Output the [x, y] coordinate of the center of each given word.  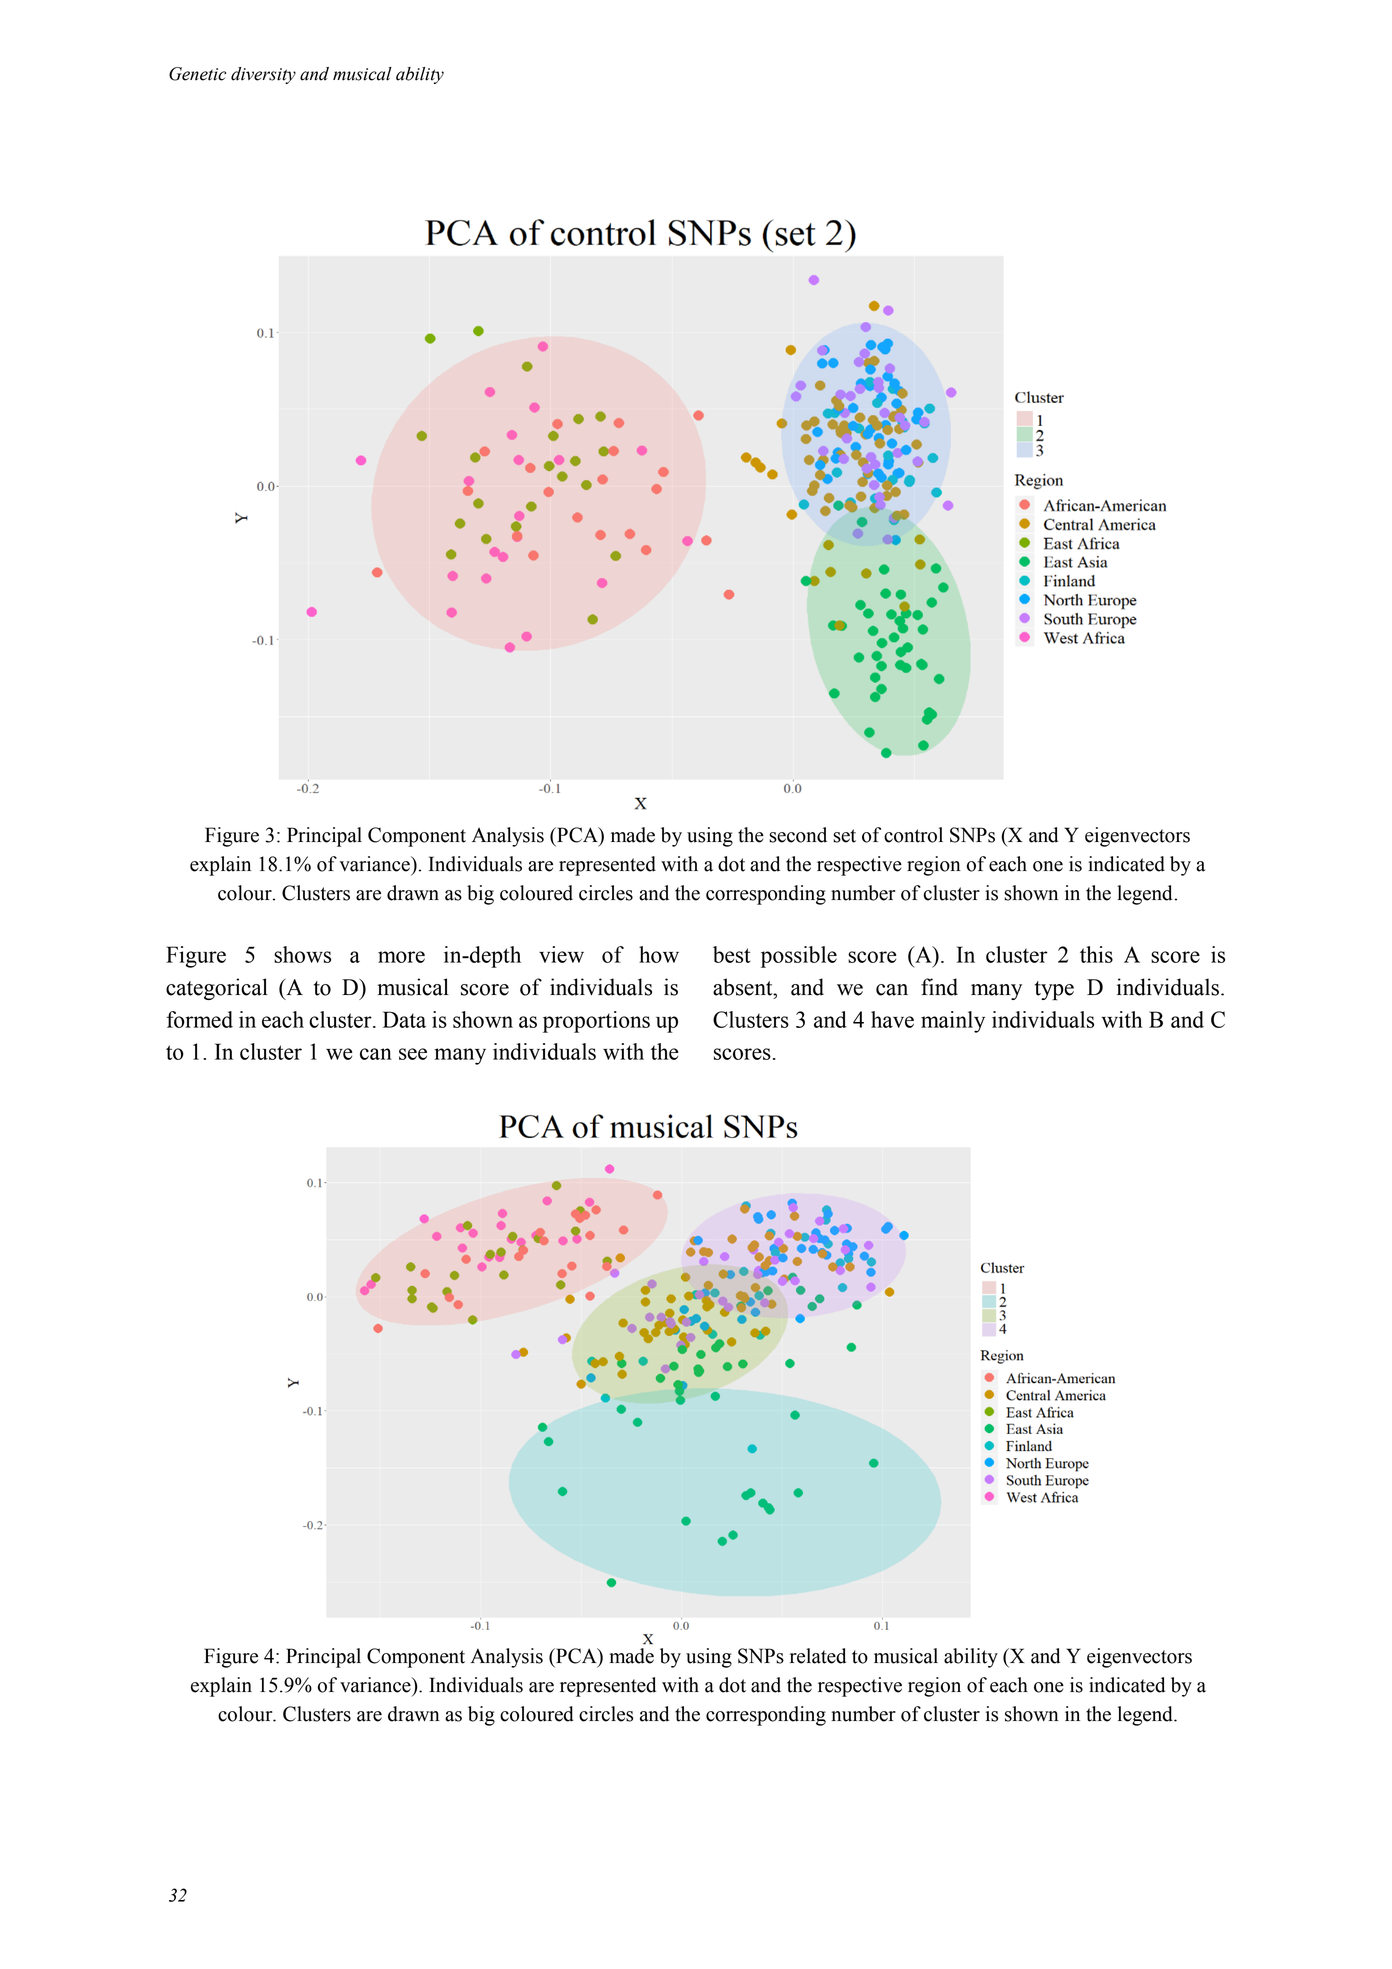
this [1096, 954]
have [892, 1019]
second [798, 835]
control [913, 835]
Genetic [197, 74]
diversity [263, 75]
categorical [217, 989]
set [844, 836]
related [818, 1656]
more [401, 957]
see [413, 1054]
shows [302, 954]
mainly [953, 1022]
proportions [596, 1022]
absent [744, 987]
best [732, 954]
